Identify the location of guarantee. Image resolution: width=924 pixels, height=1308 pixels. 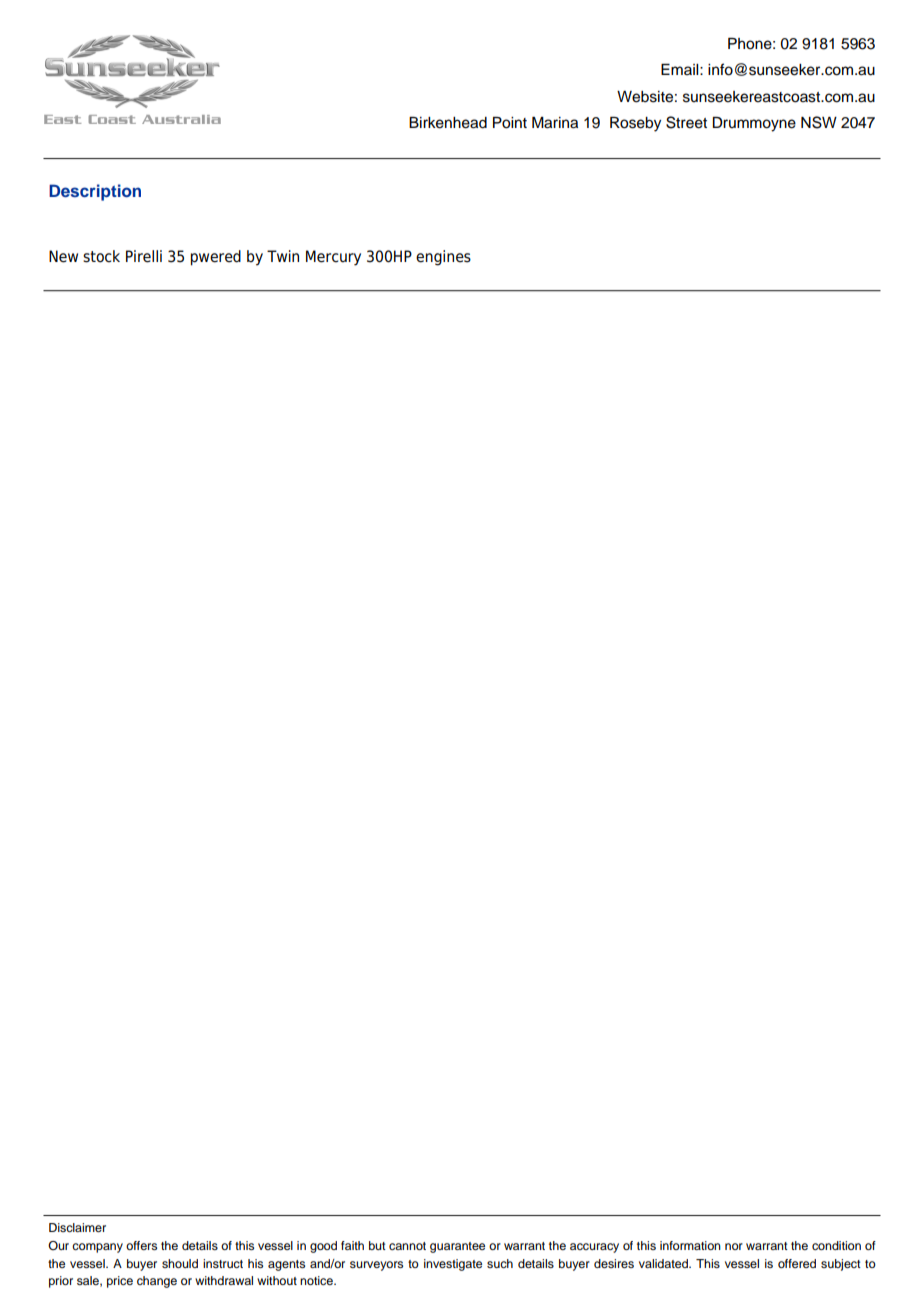
(457, 1247).
